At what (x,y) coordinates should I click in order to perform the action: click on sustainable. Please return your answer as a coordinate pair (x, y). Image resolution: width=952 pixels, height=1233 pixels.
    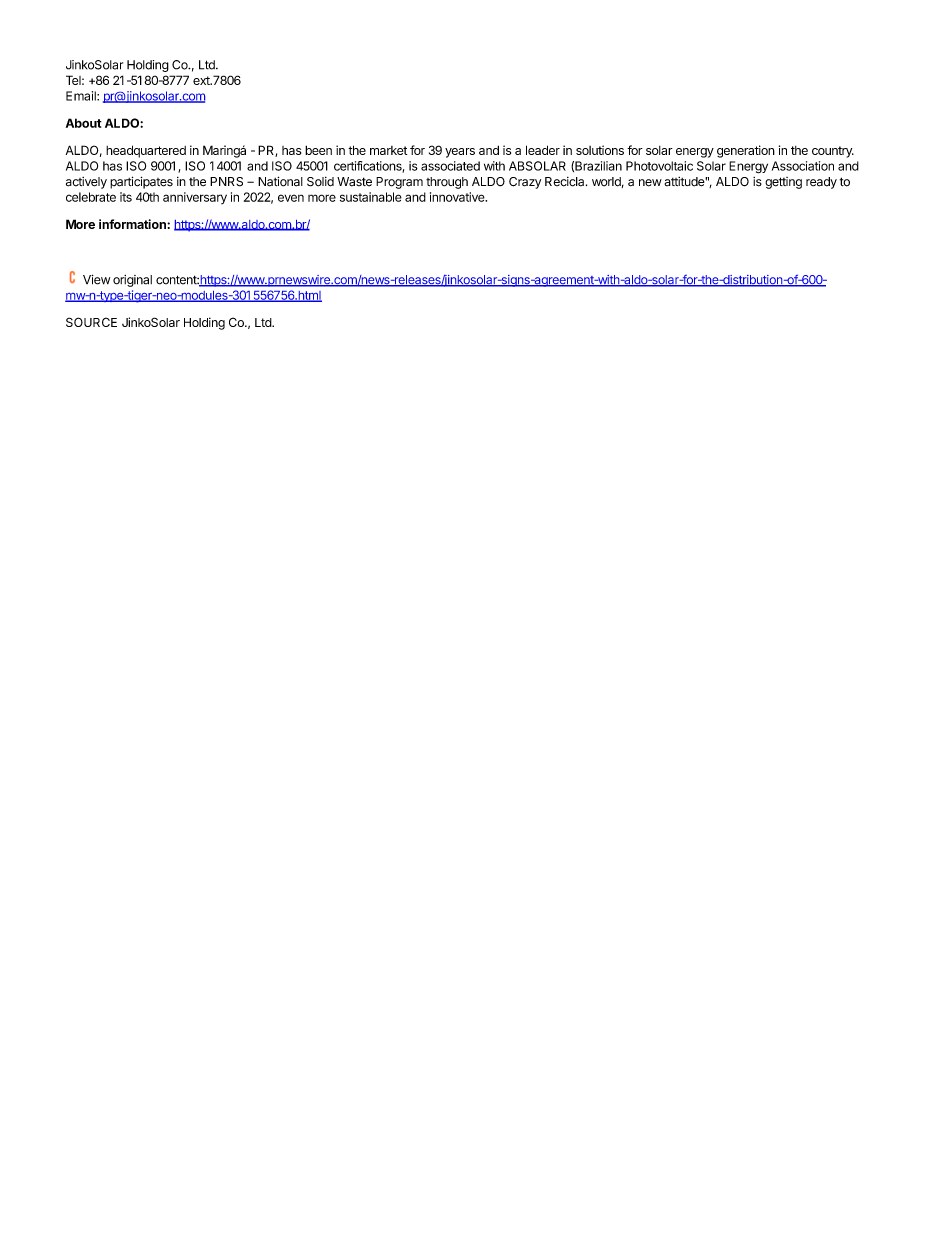
    Looking at the image, I should click on (371, 197).
